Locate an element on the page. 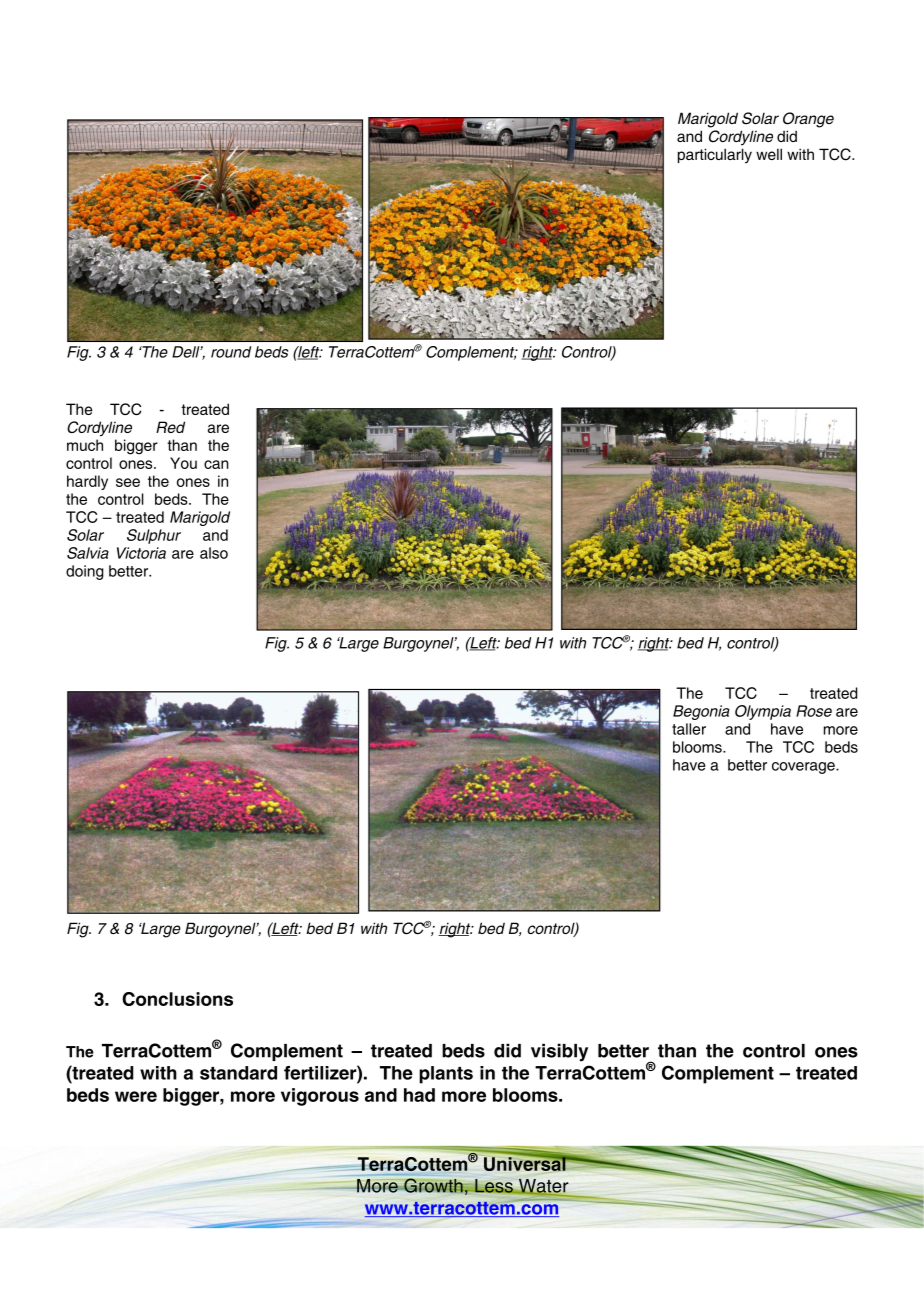 Image resolution: width=924 pixels, height=1308 pixels. Olympia is located at coordinates (763, 712).
